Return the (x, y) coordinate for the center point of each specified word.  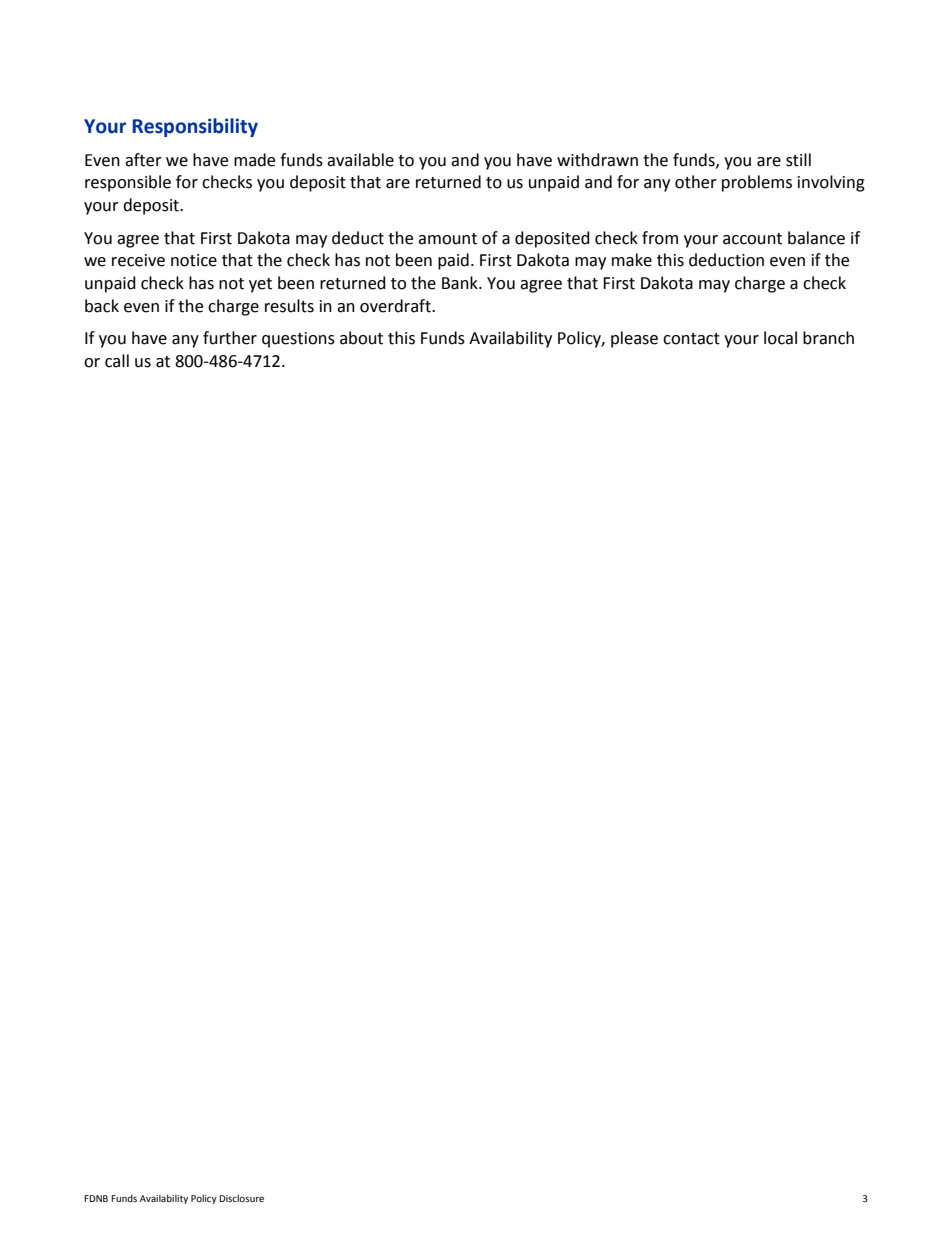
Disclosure (241, 1198)
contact (691, 339)
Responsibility (195, 127)
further (230, 338)
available (360, 160)
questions (298, 340)
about (361, 338)
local (780, 338)
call (117, 361)
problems (757, 183)
